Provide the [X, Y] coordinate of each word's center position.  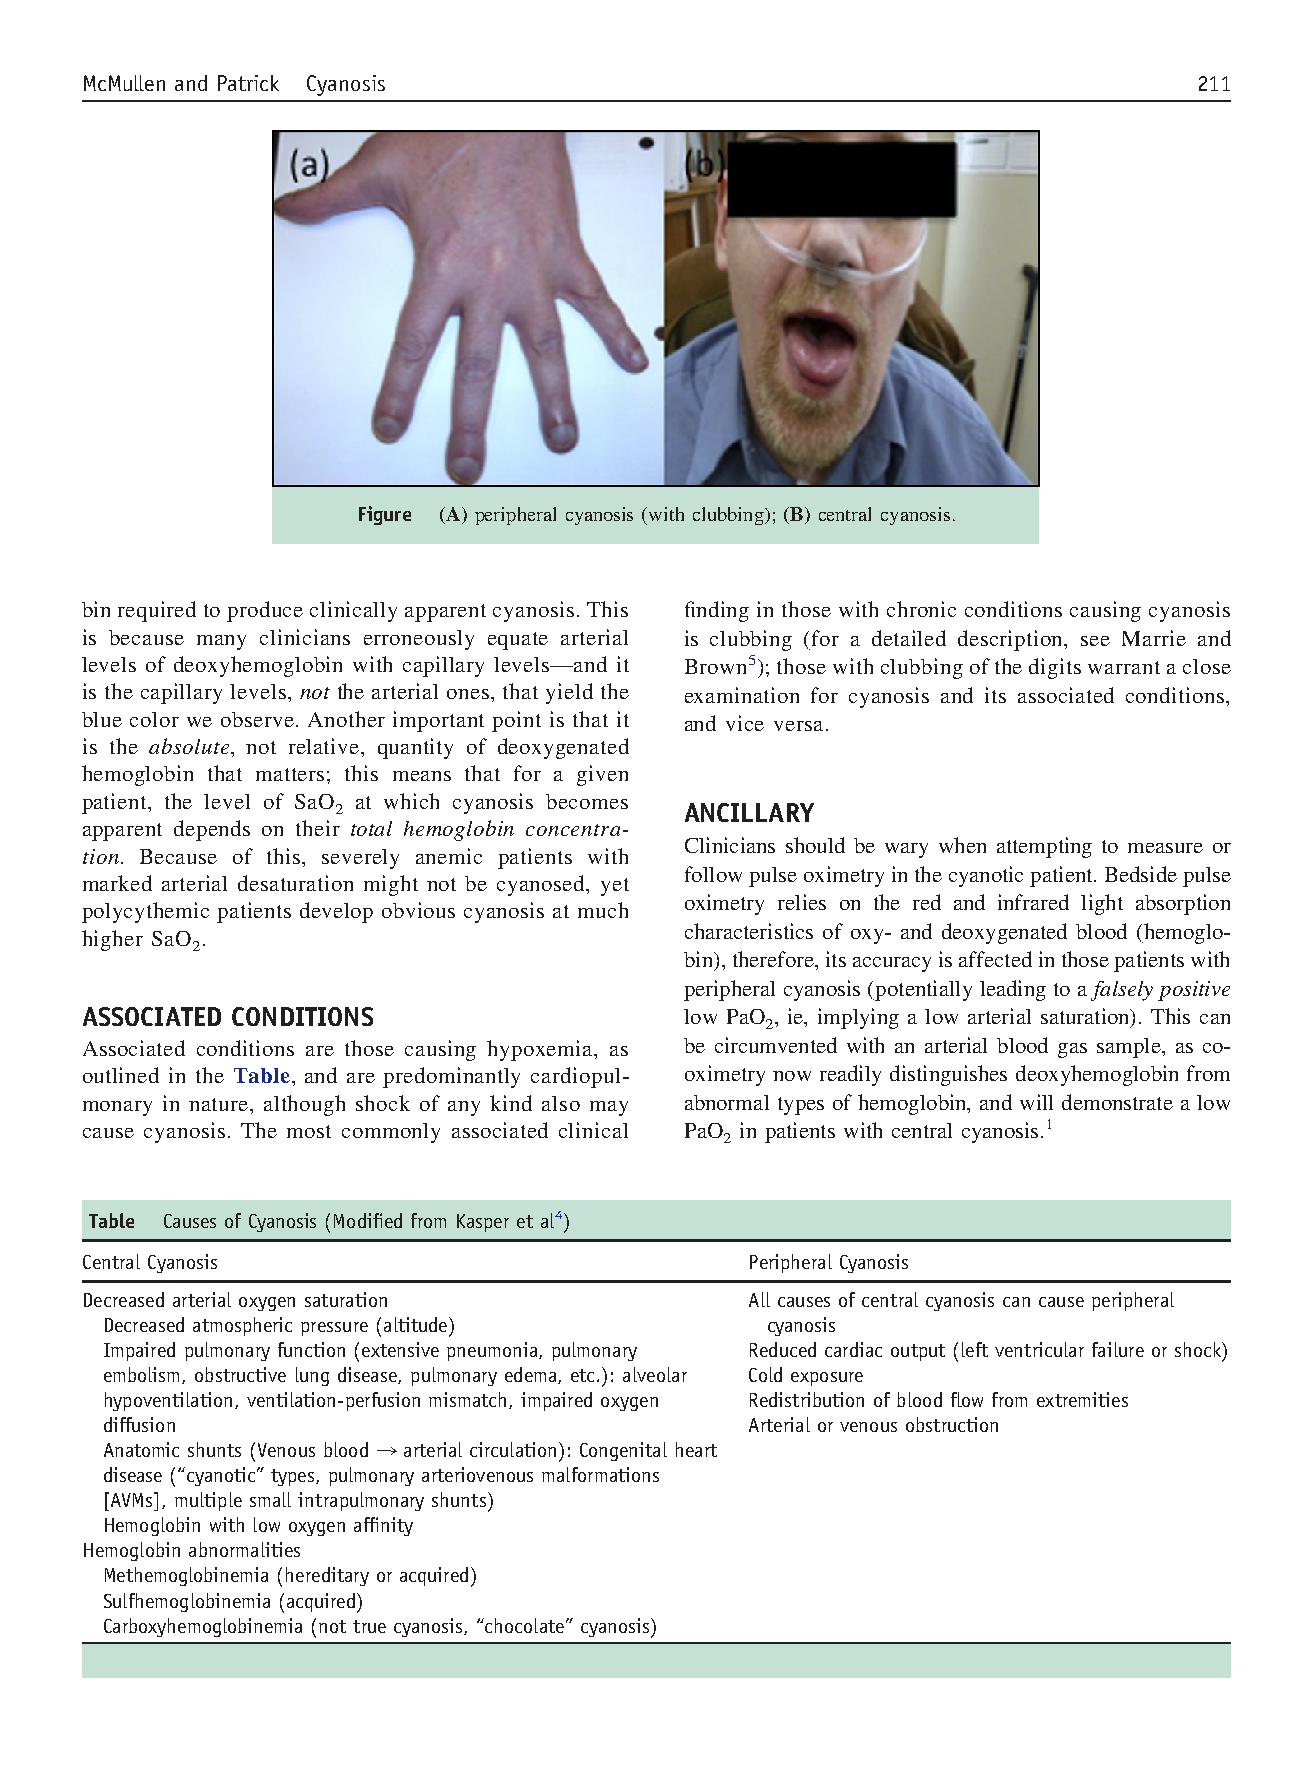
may [609, 1108]
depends [212, 830]
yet [615, 887]
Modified [368, 1220]
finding [717, 611]
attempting [1044, 847]
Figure [385, 515]
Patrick [248, 83]
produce [265, 611]
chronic [921, 609]
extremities [1082, 1399]
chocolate [525, 1625]
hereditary [327, 1576]
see [1095, 641]
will [1036, 1102]
